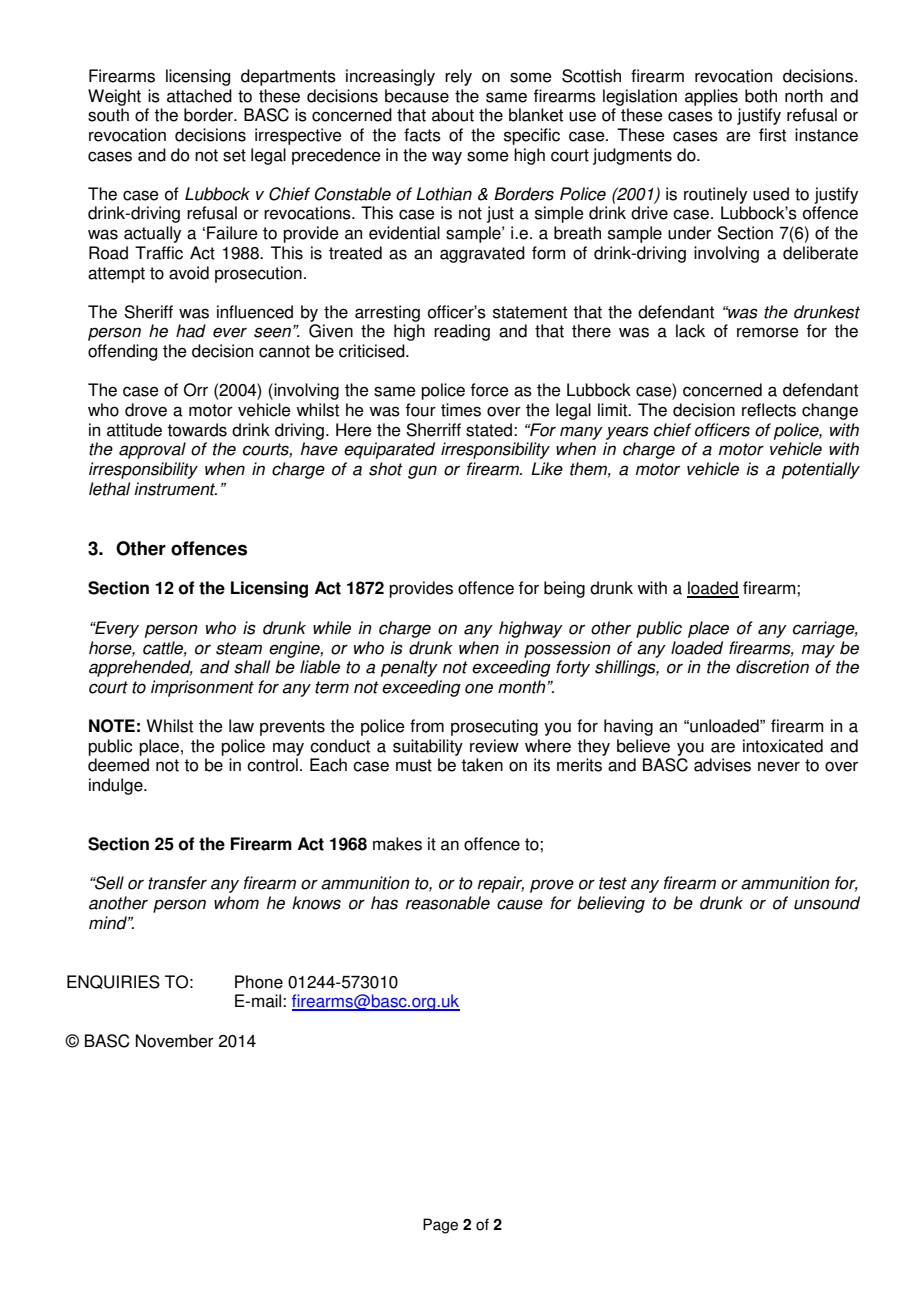 This image has height=1308, width=924. What do you see at coordinates (761, 96) in the image?
I see `both` at bounding box center [761, 96].
